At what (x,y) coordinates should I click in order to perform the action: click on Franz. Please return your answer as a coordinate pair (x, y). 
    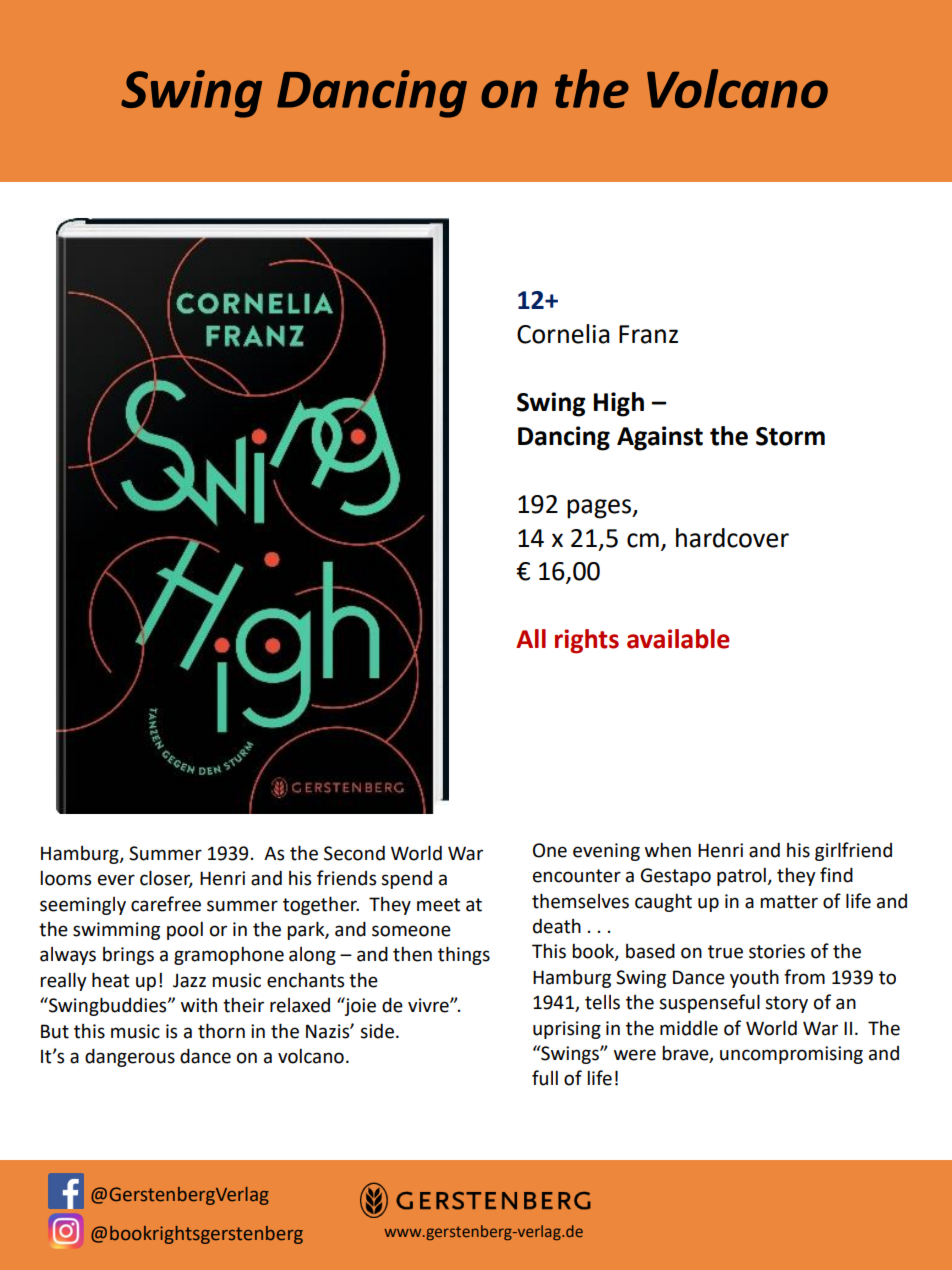
    Looking at the image, I should click on (648, 334).
